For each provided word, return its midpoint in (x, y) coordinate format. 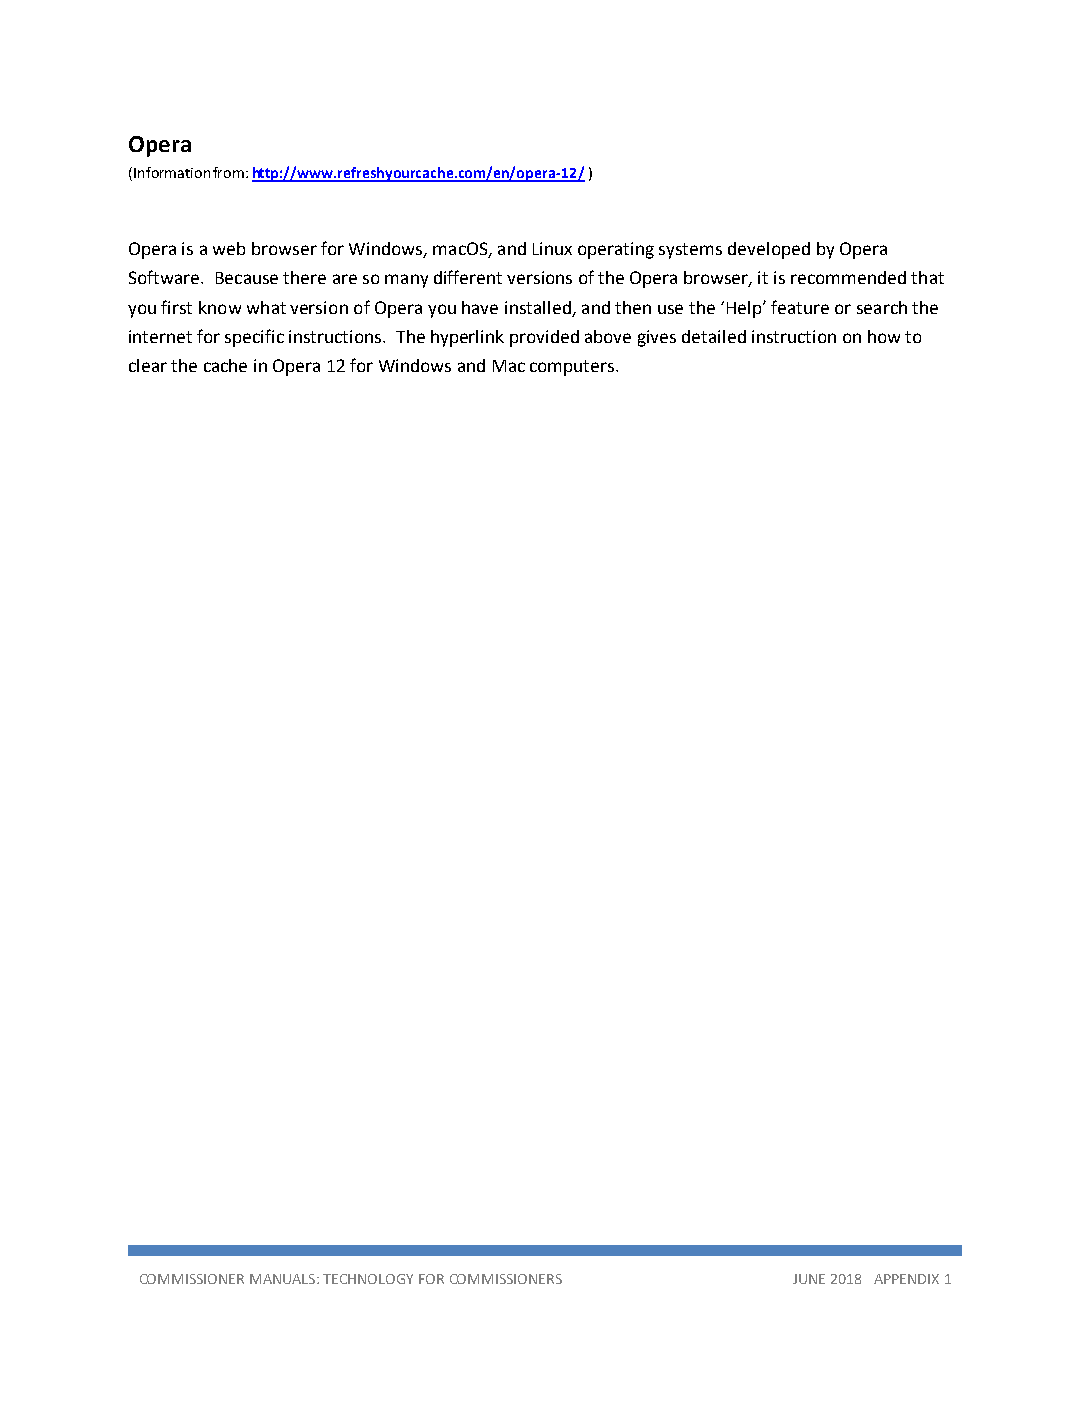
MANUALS (284, 1279)
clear (148, 365)
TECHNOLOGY (368, 1279)
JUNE (809, 1279)
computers (573, 368)
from (228, 172)
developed (769, 250)
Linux (552, 248)
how (884, 336)
